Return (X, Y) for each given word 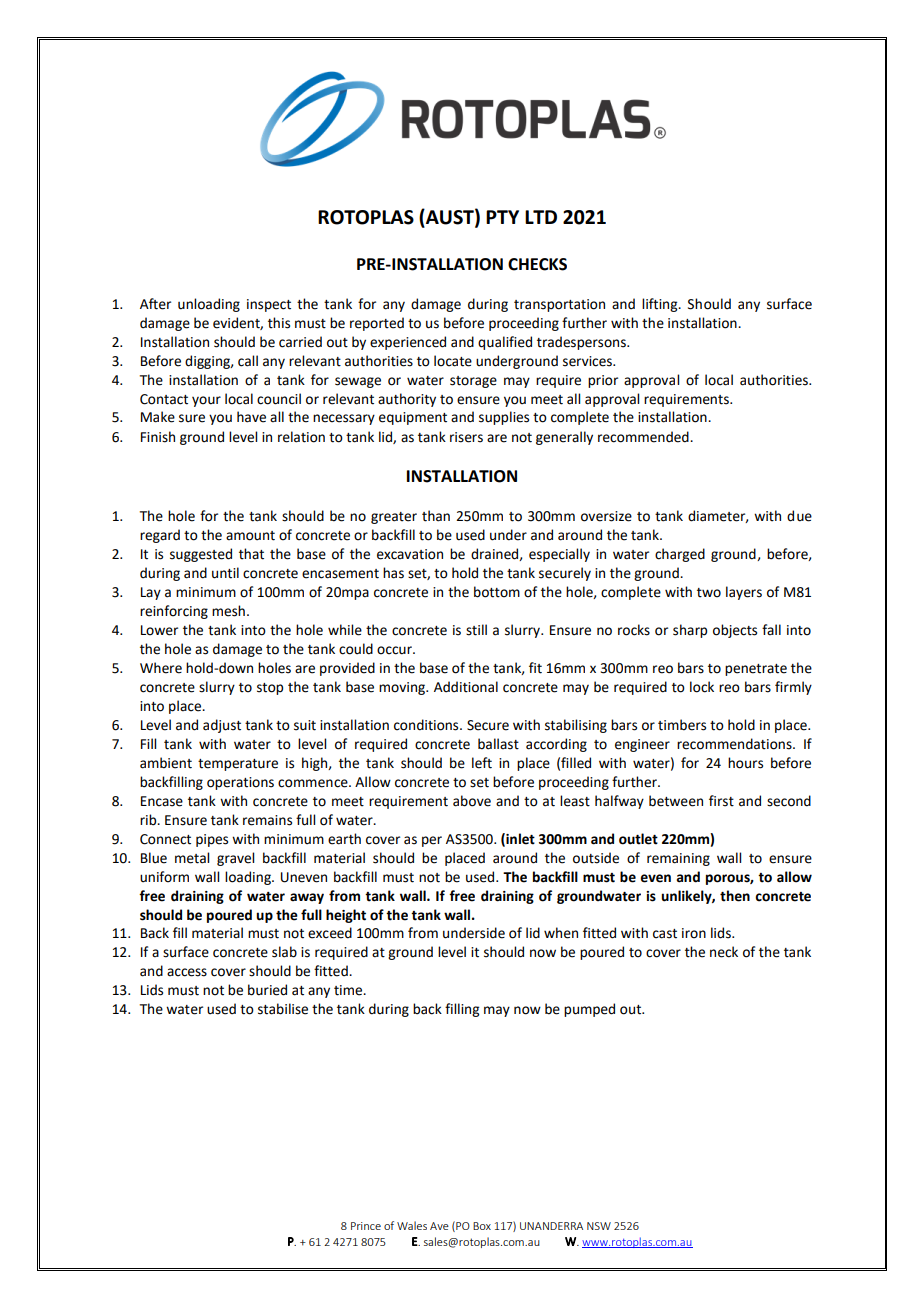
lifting (661, 305)
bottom (497, 592)
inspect (269, 305)
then (735, 896)
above (472, 801)
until (225, 573)
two (709, 593)
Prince (366, 1226)
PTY (502, 217)
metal (192, 858)
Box (482, 1226)
